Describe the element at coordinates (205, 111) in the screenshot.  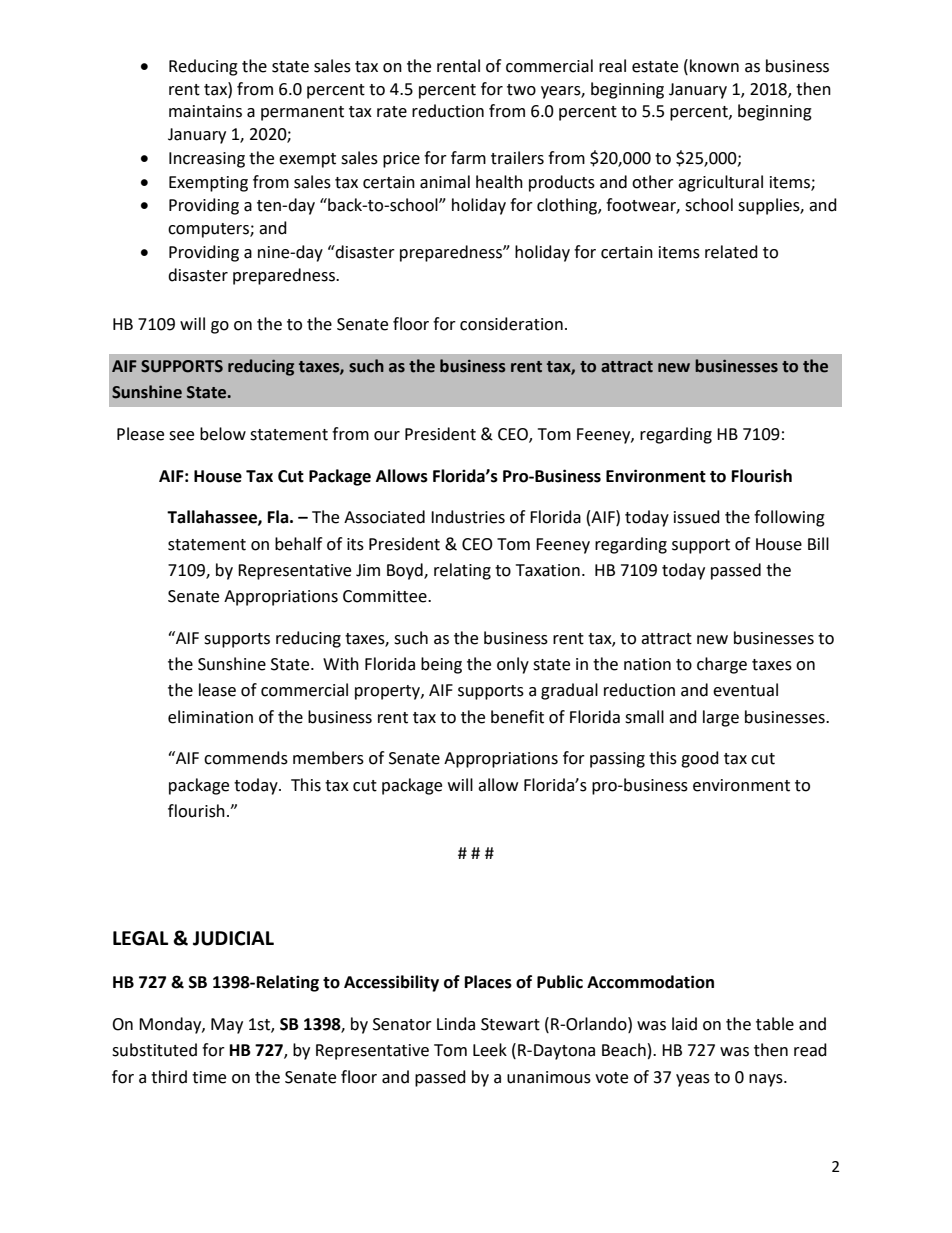
I see `maintains` at that location.
